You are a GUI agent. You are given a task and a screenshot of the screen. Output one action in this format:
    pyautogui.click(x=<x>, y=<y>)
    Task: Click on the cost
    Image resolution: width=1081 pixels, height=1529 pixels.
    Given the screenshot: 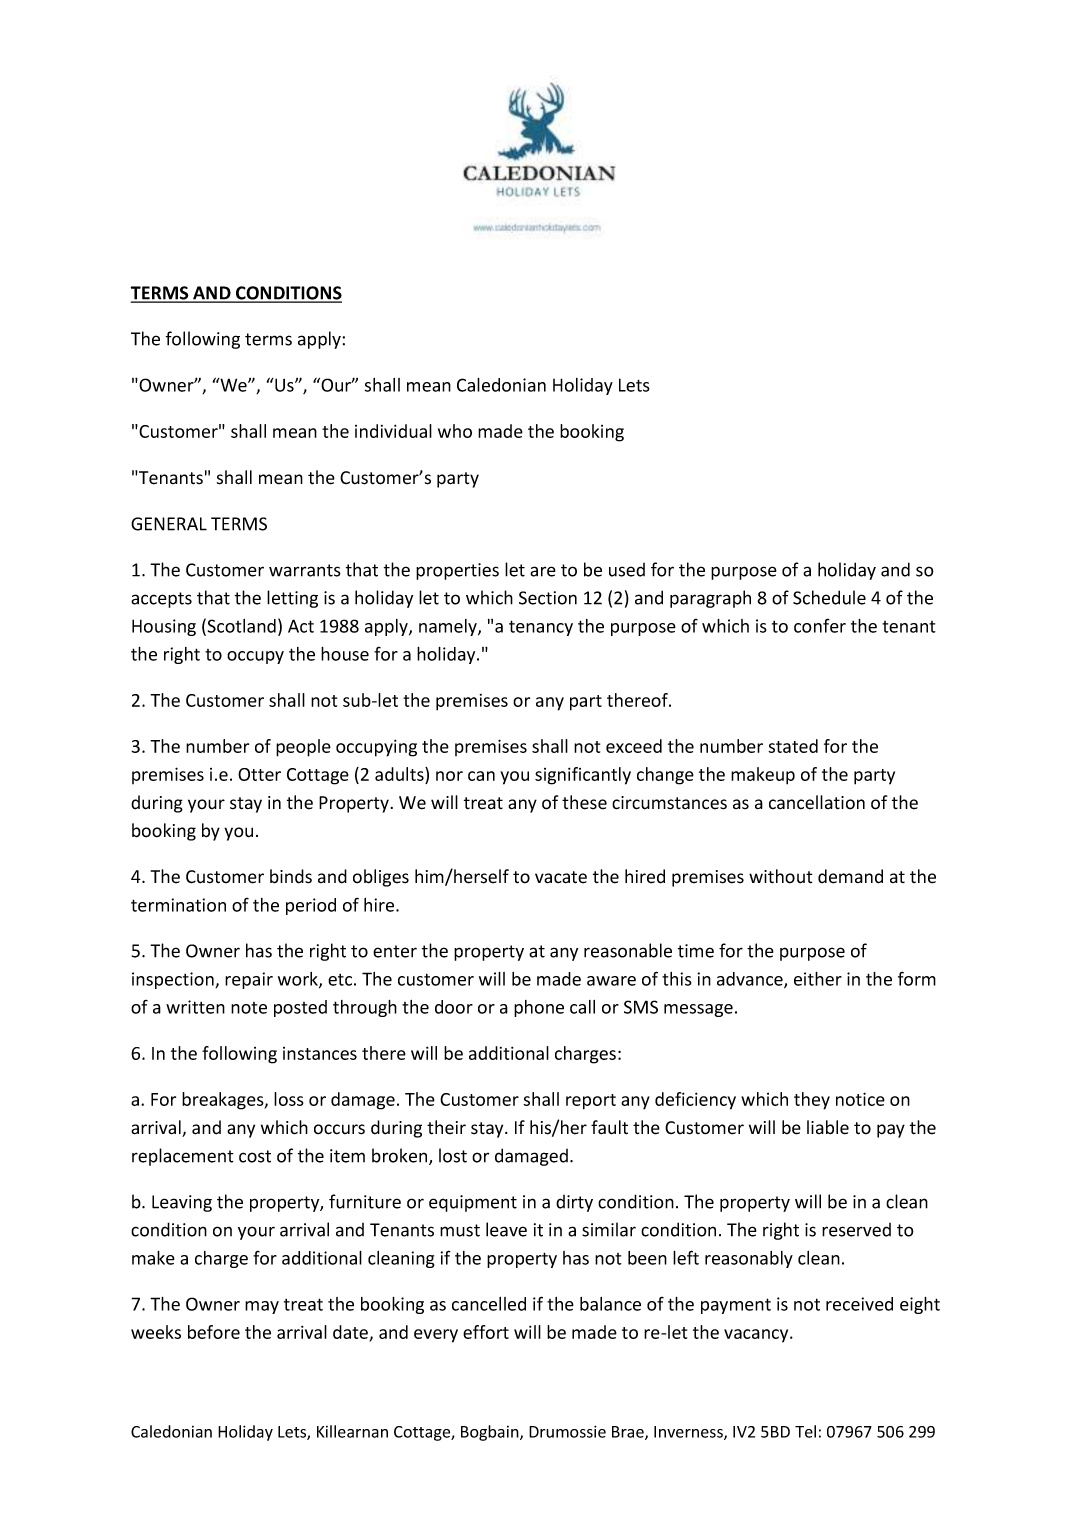 What is the action you would take?
    pyautogui.click(x=255, y=1156)
